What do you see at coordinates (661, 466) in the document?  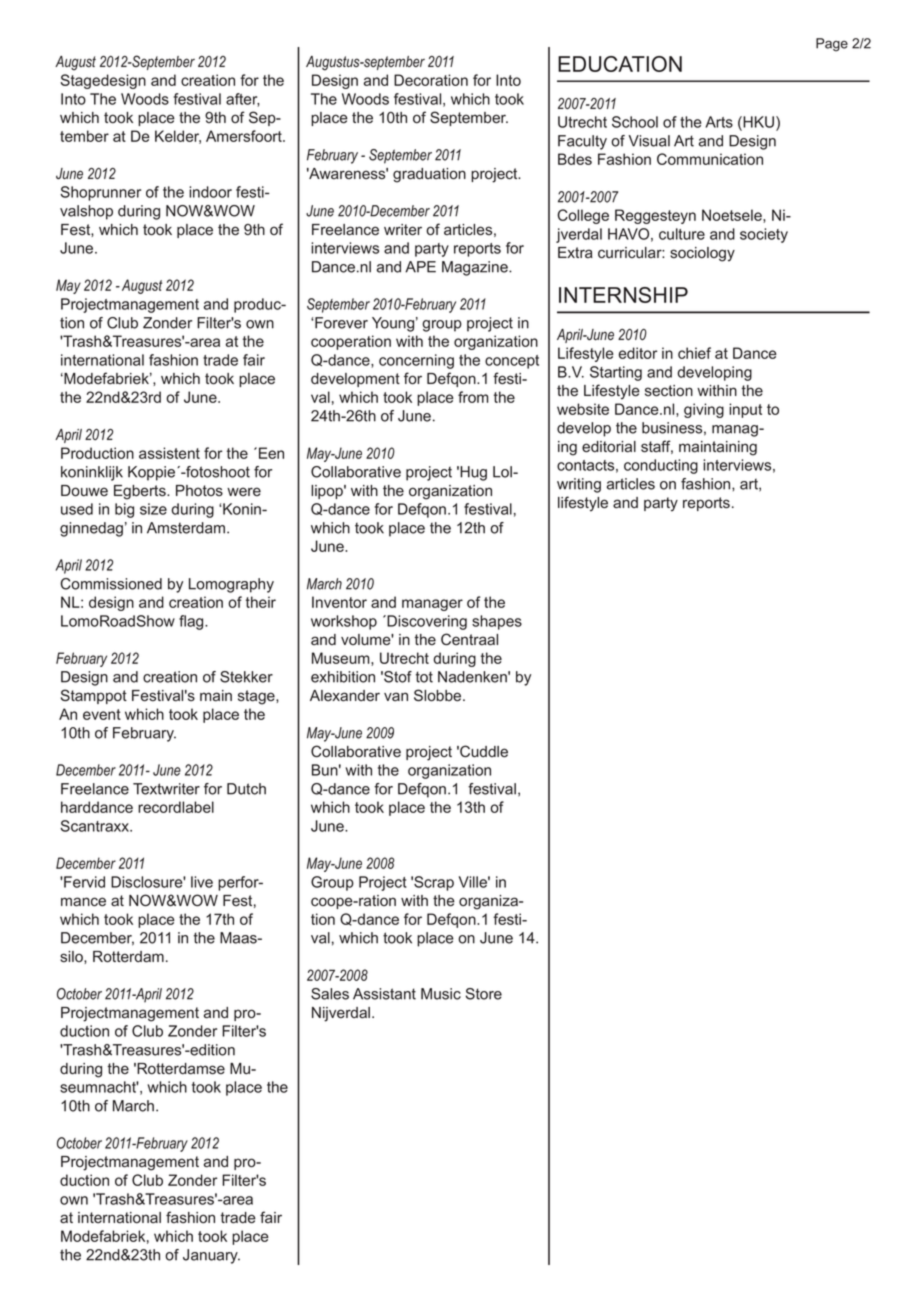 I see `conducting` at bounding box center [661, 466].
